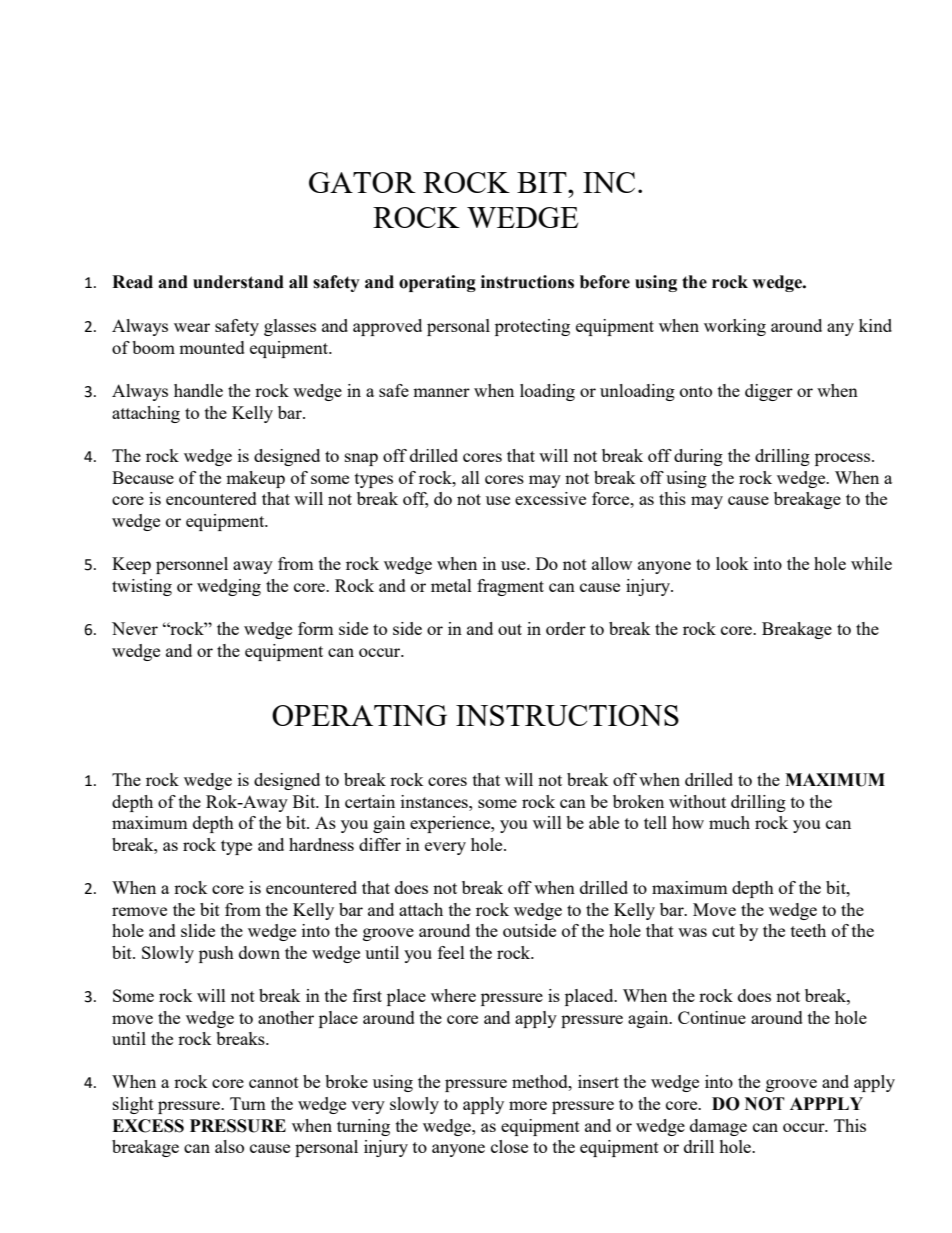  I want to click on also, so click(229, 1146).
